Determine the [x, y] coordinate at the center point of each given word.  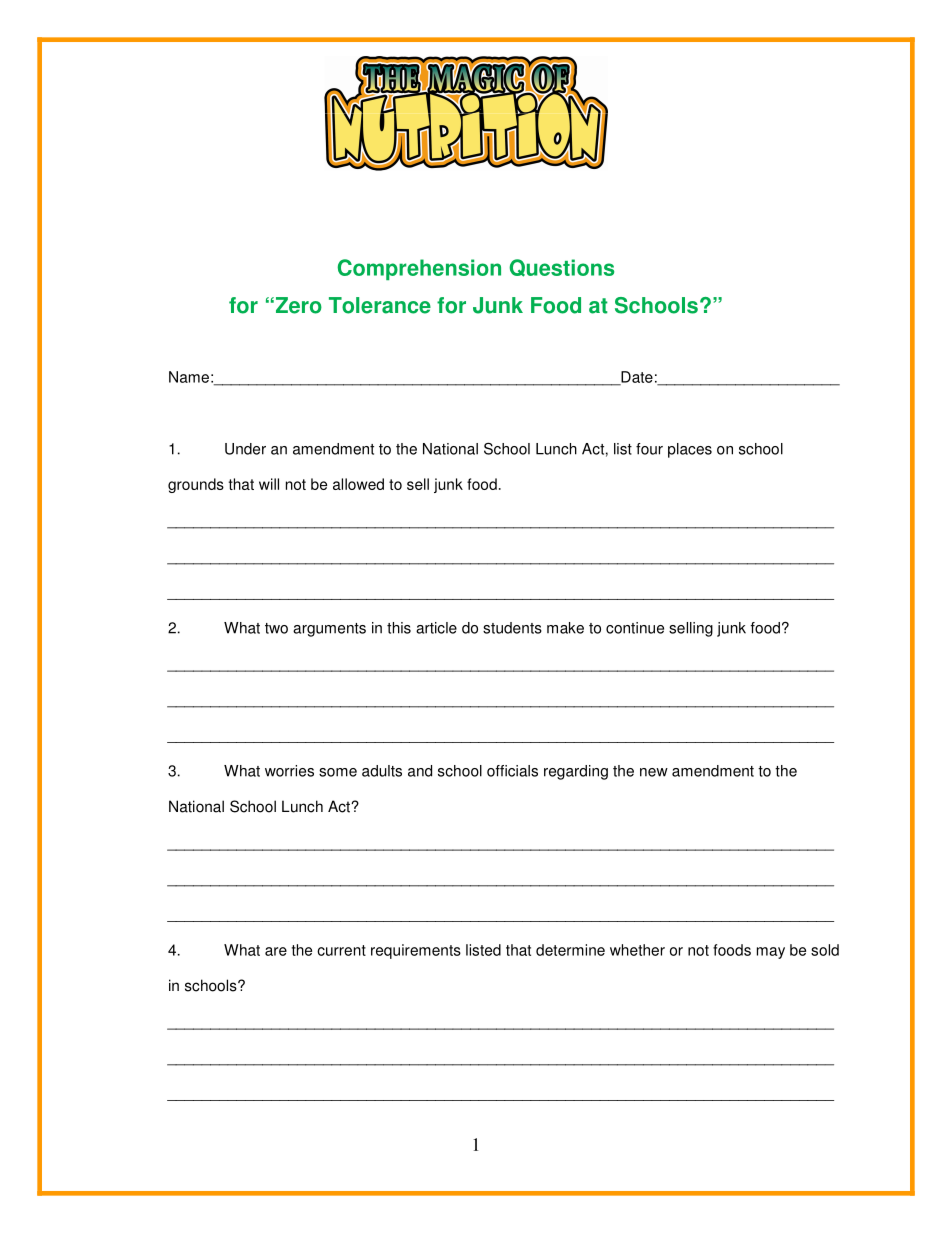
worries [289, 771]
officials [512, 771]
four [649, 449]
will [269, 484]
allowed [358, 484]
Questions [561, 268]
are [276, 951]
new [654, 772]
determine [570, 950]
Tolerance [380, 305]
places [690, 450]
